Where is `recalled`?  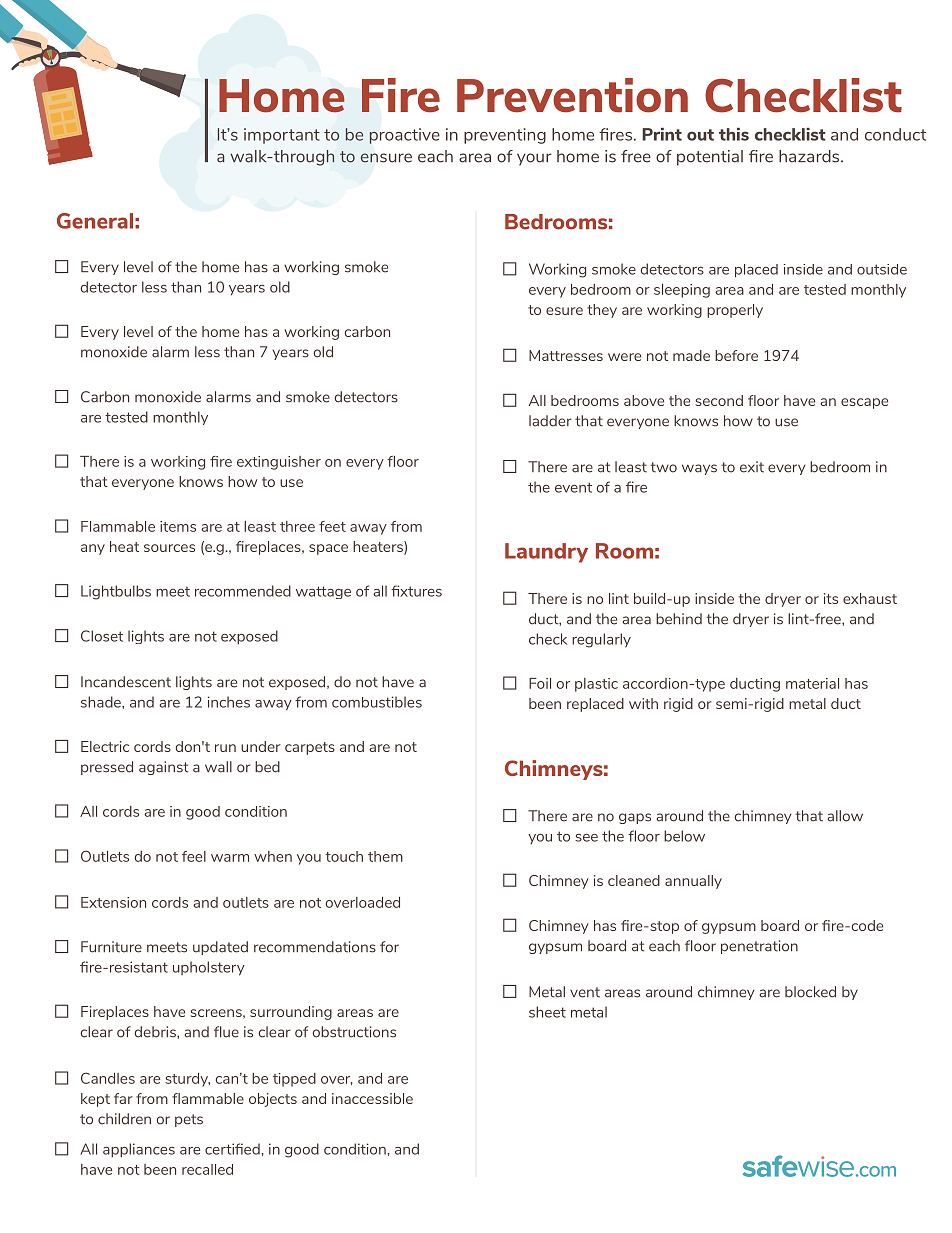 recalled is located at coordinates (207, 1169).
